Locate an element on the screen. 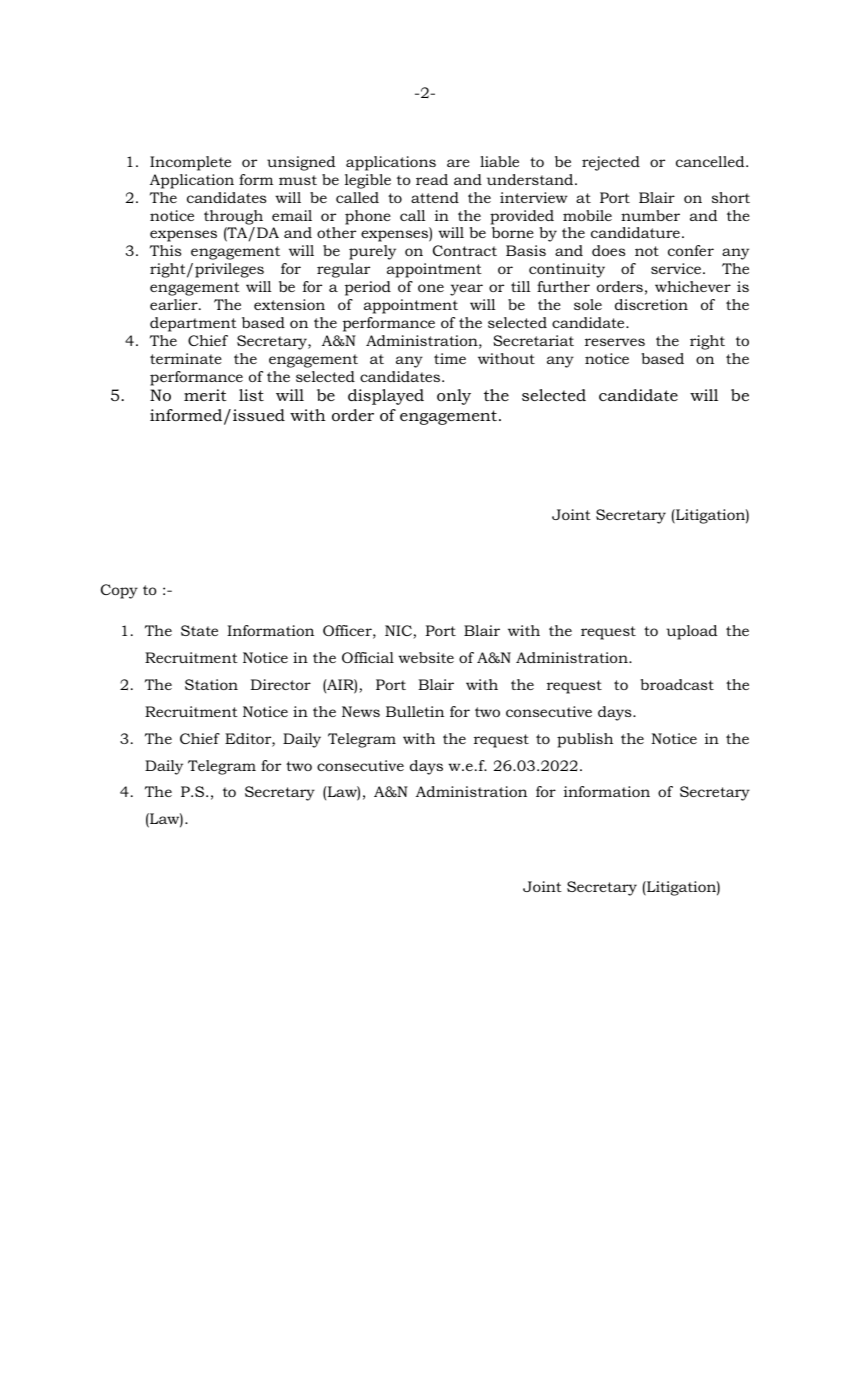  terminate is located at coordinates (186, 358).
